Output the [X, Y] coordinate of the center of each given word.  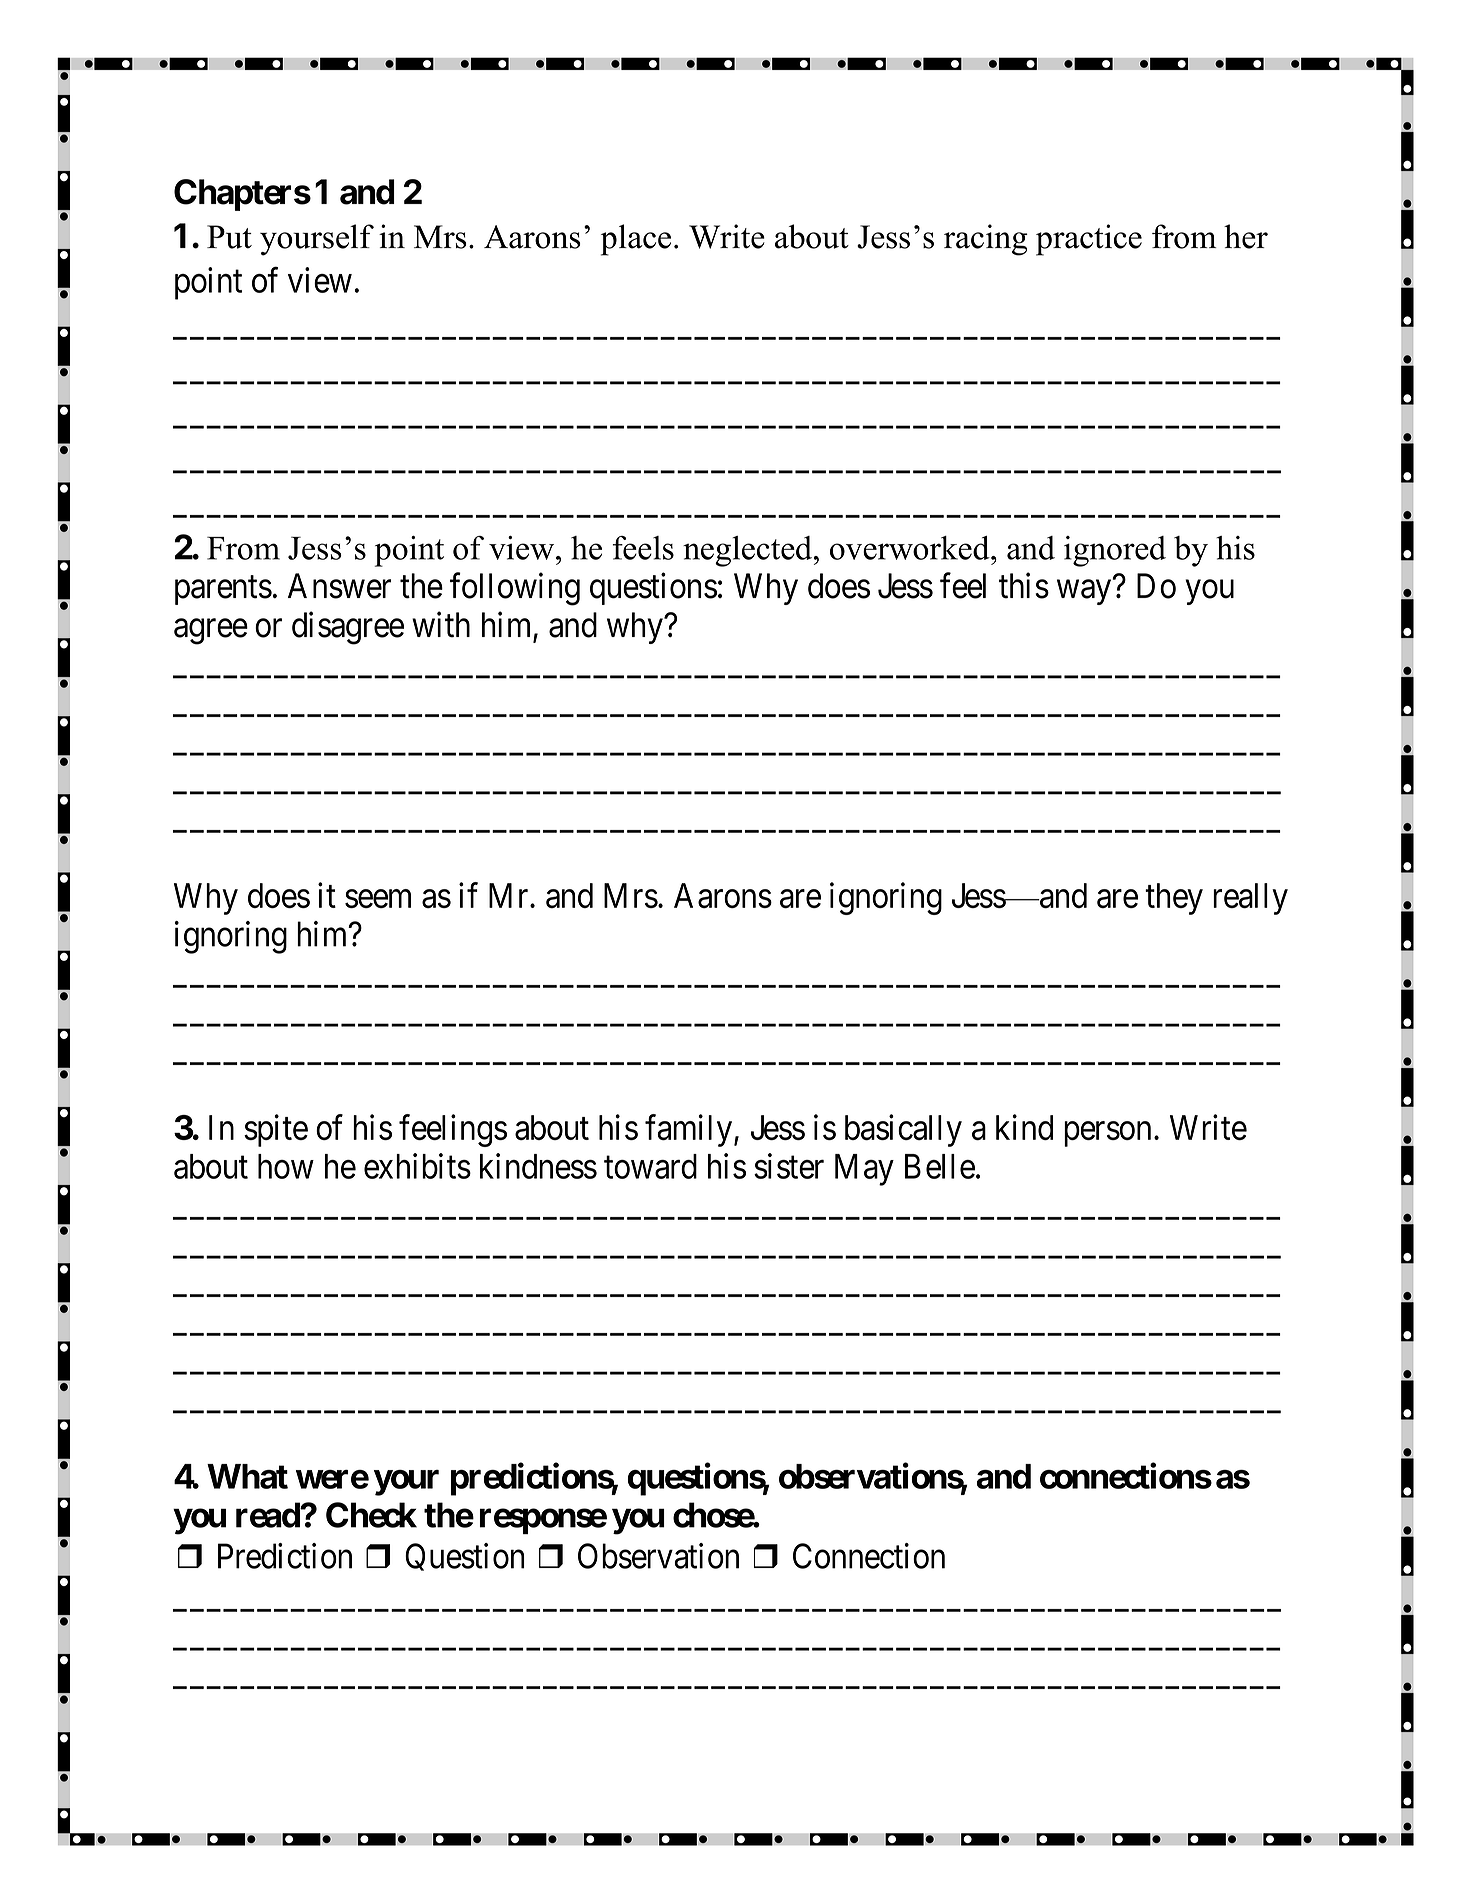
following [515, 589]
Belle [940, 1166]
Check [371, 1515]
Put [229, 237]
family [690, 1130]
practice [1089, 240]
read [268, 1515]
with [441, 625]
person [1107, 1134]
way [1084, 592]
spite [276, 1130]
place [636, 240]
